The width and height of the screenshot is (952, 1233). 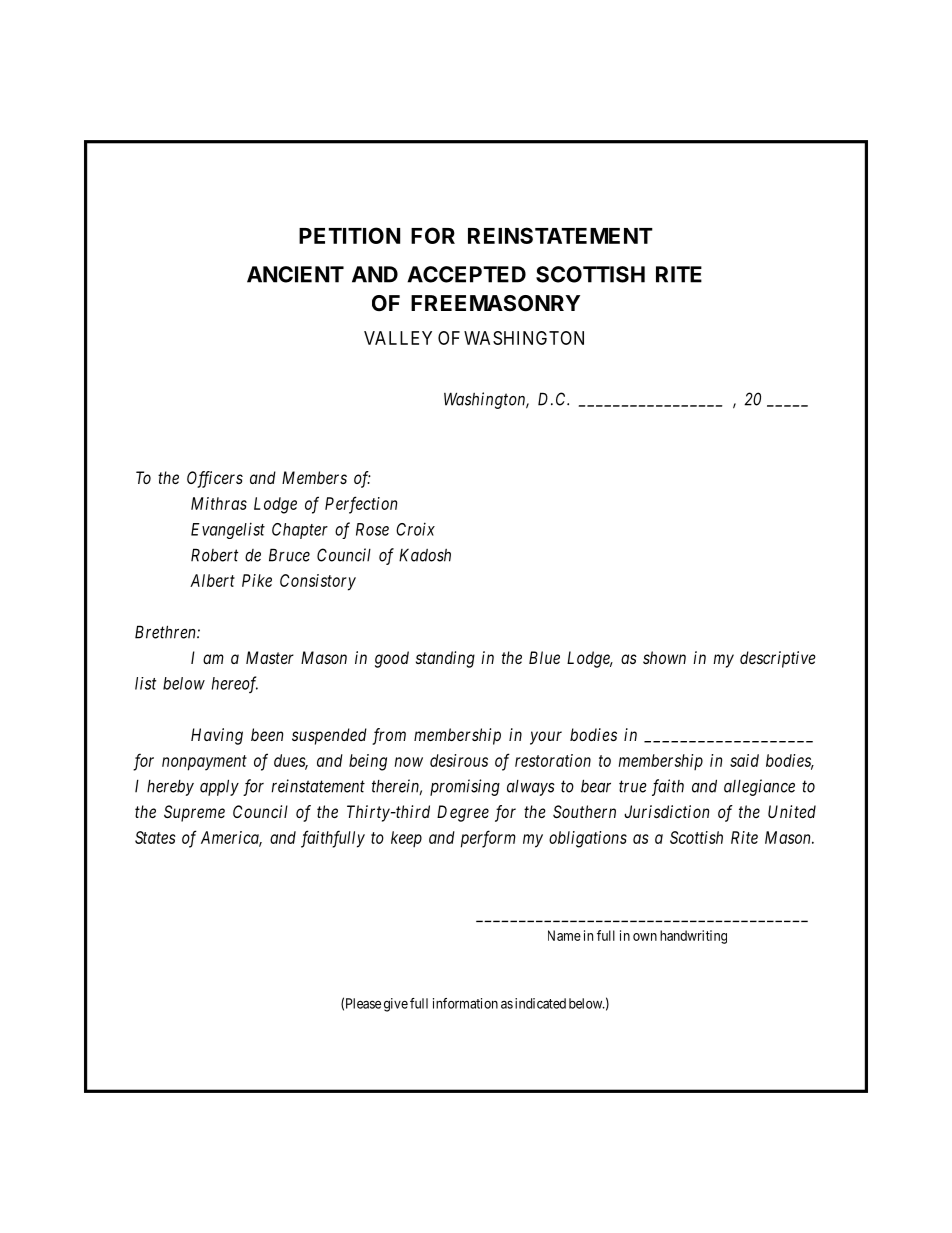 I want to click on desirous, so click(x=459, y=760).
